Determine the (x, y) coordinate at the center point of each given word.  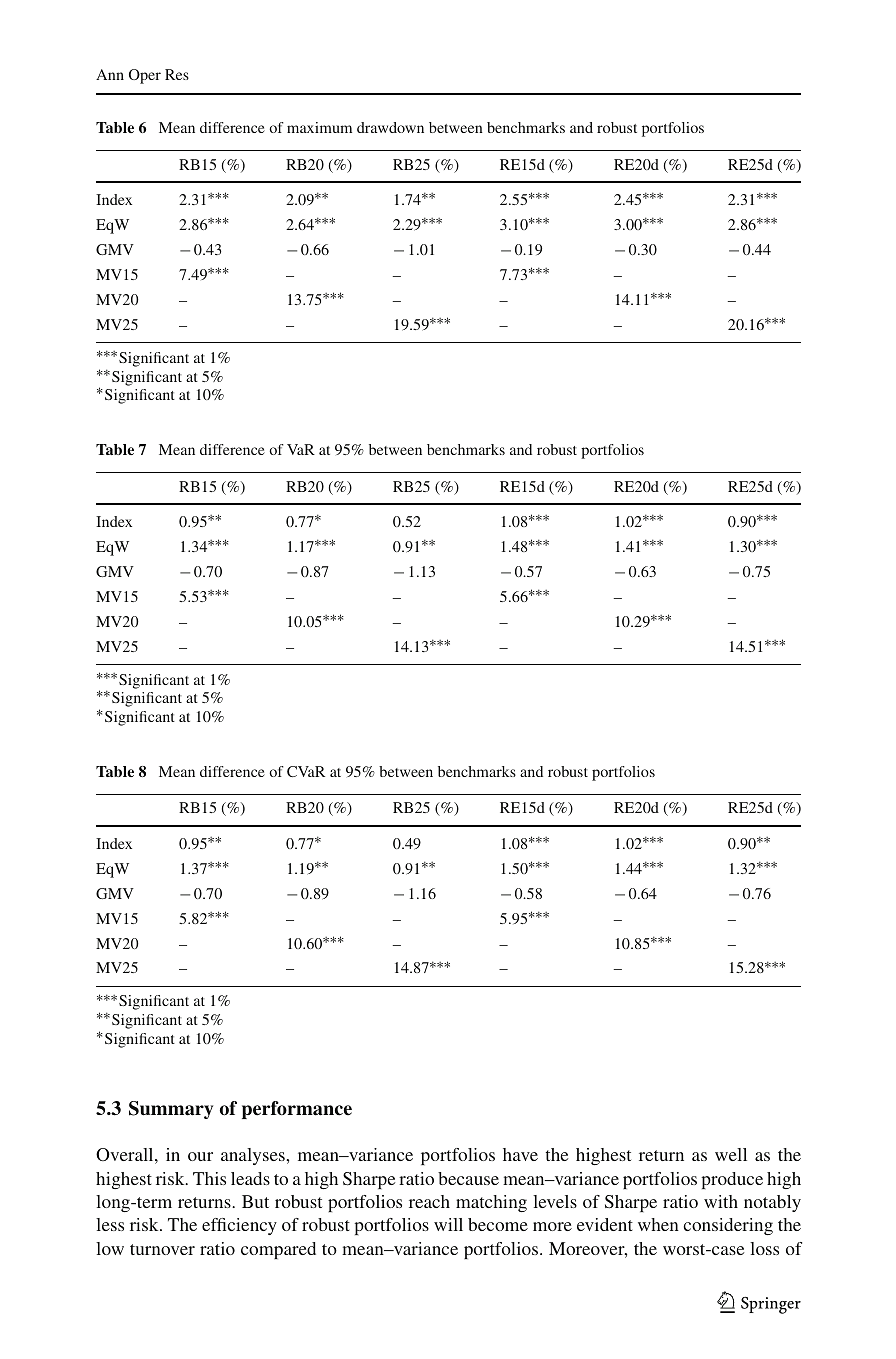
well (731, 1154)
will (448, 1224)
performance (297, 1110)
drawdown (390, 127)
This (209, 1178)
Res (177, 74)
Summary (171, 1110)
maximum (319, 127)
